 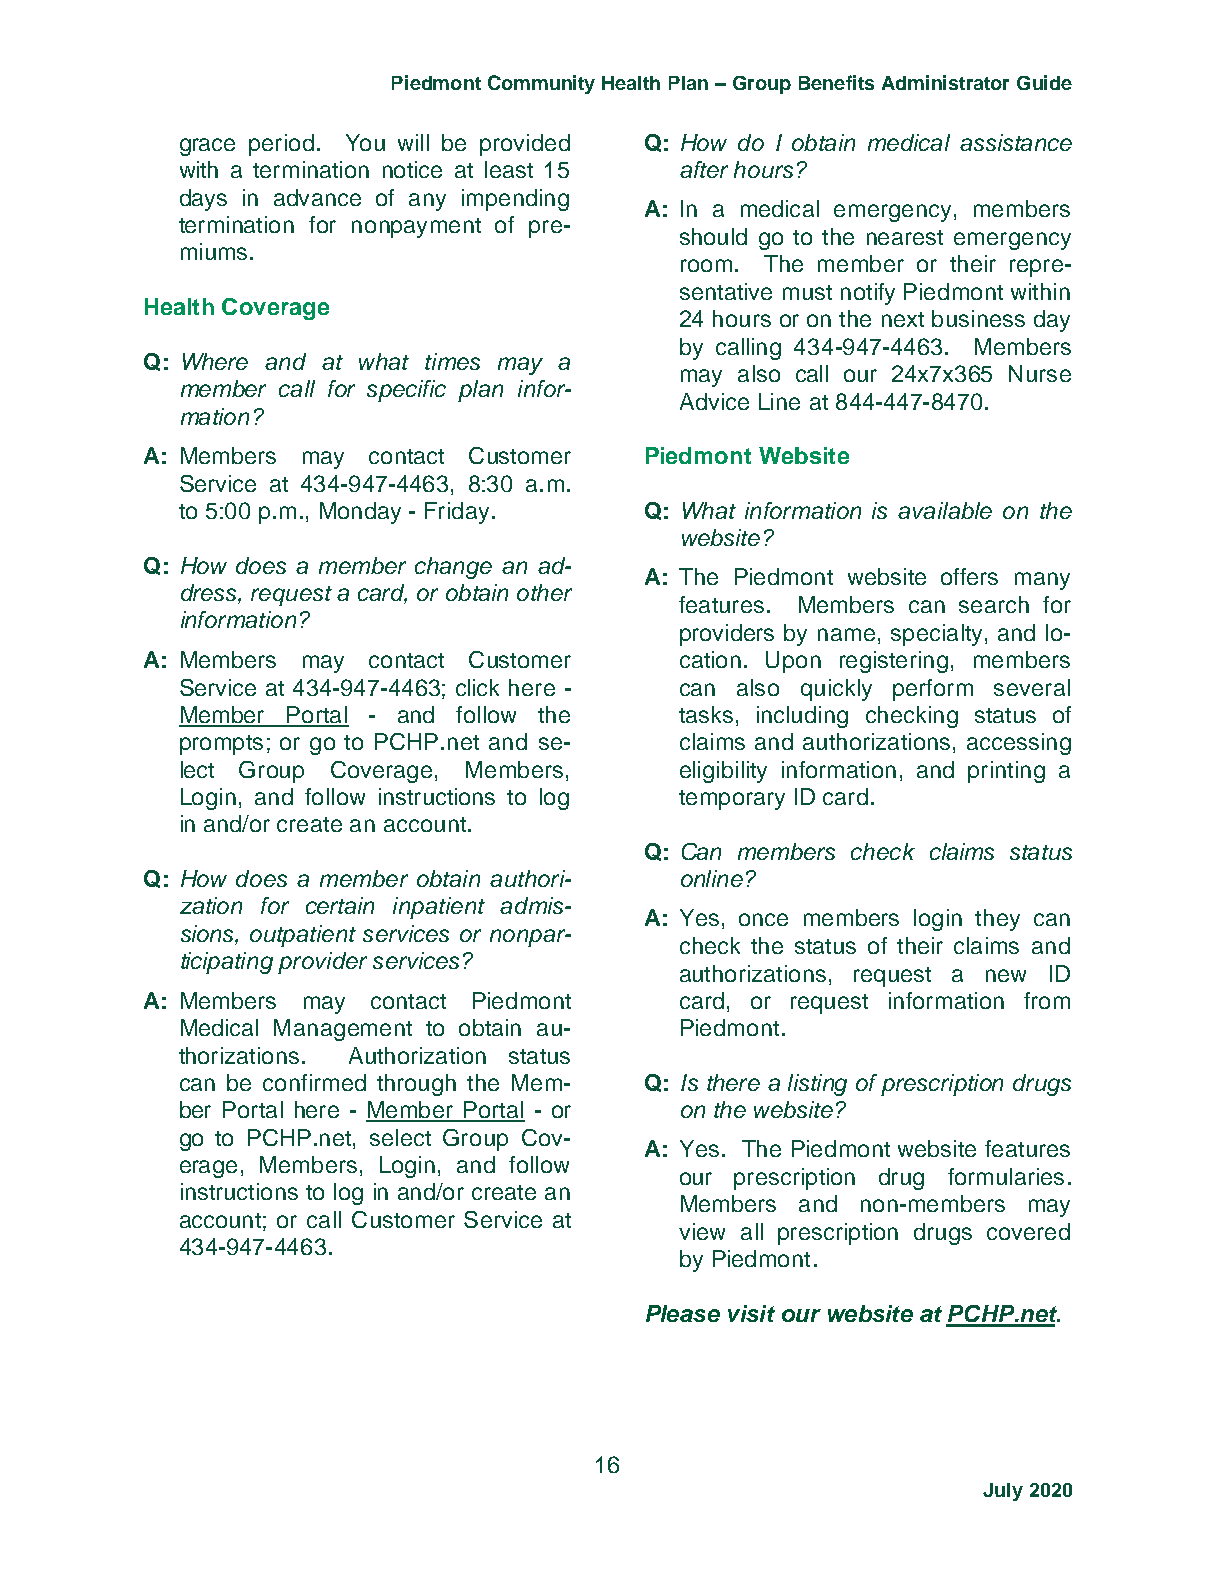 I want to click on listing, so click(x=817, y=1085).
